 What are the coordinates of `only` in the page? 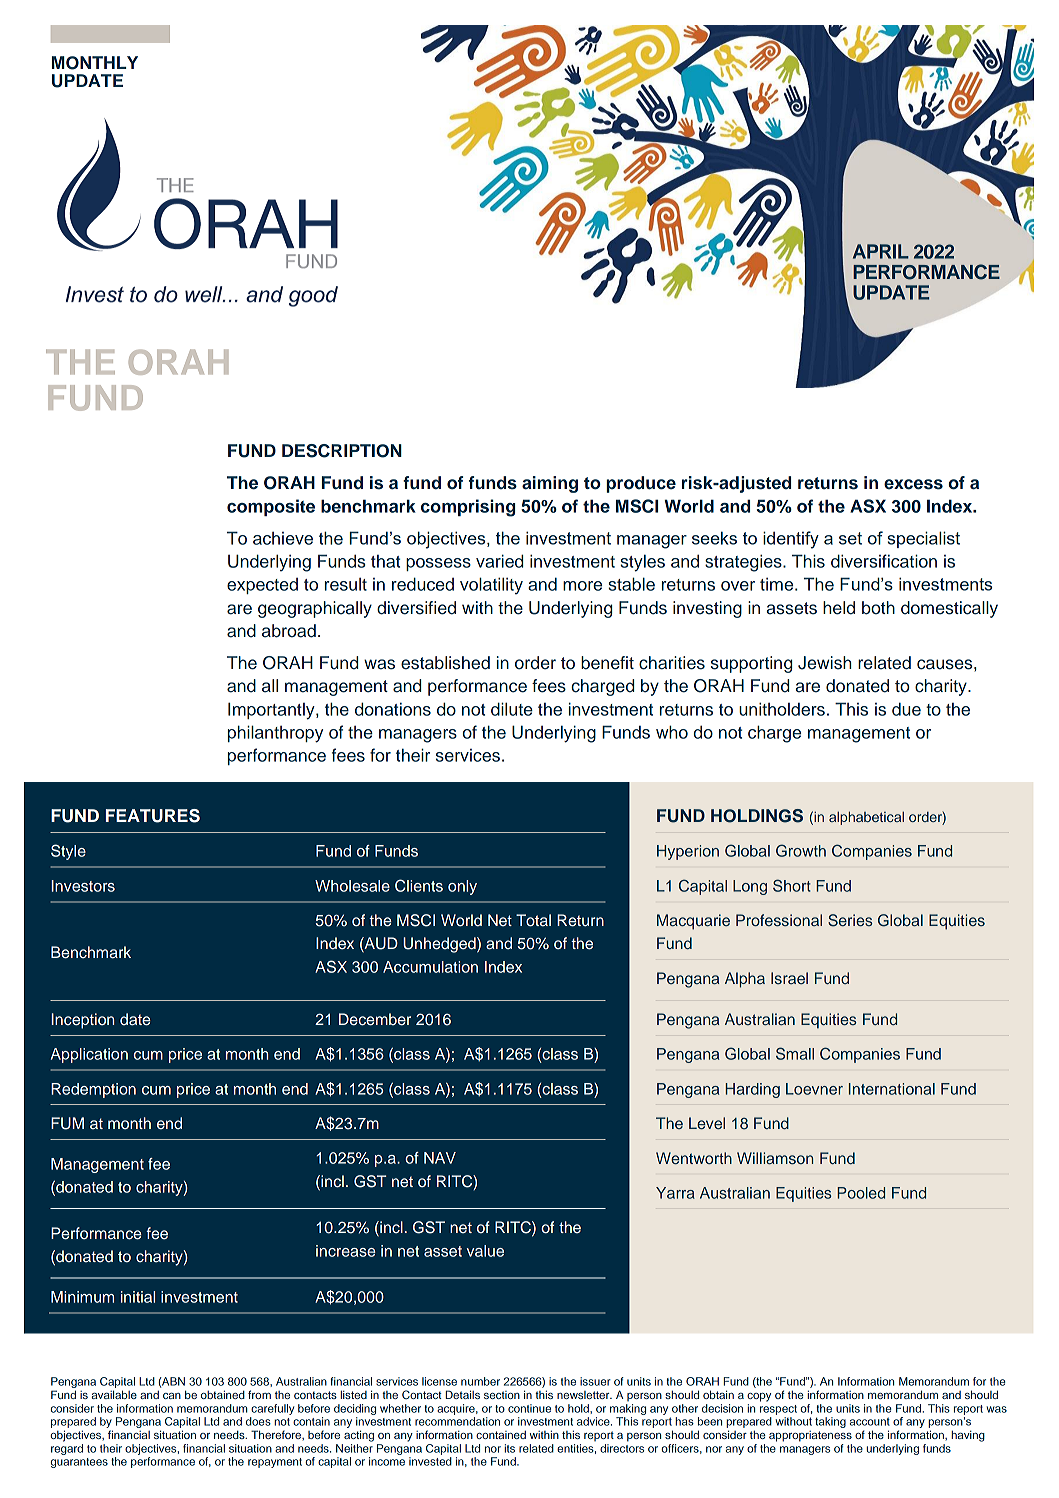 It's located at (462, 887).
